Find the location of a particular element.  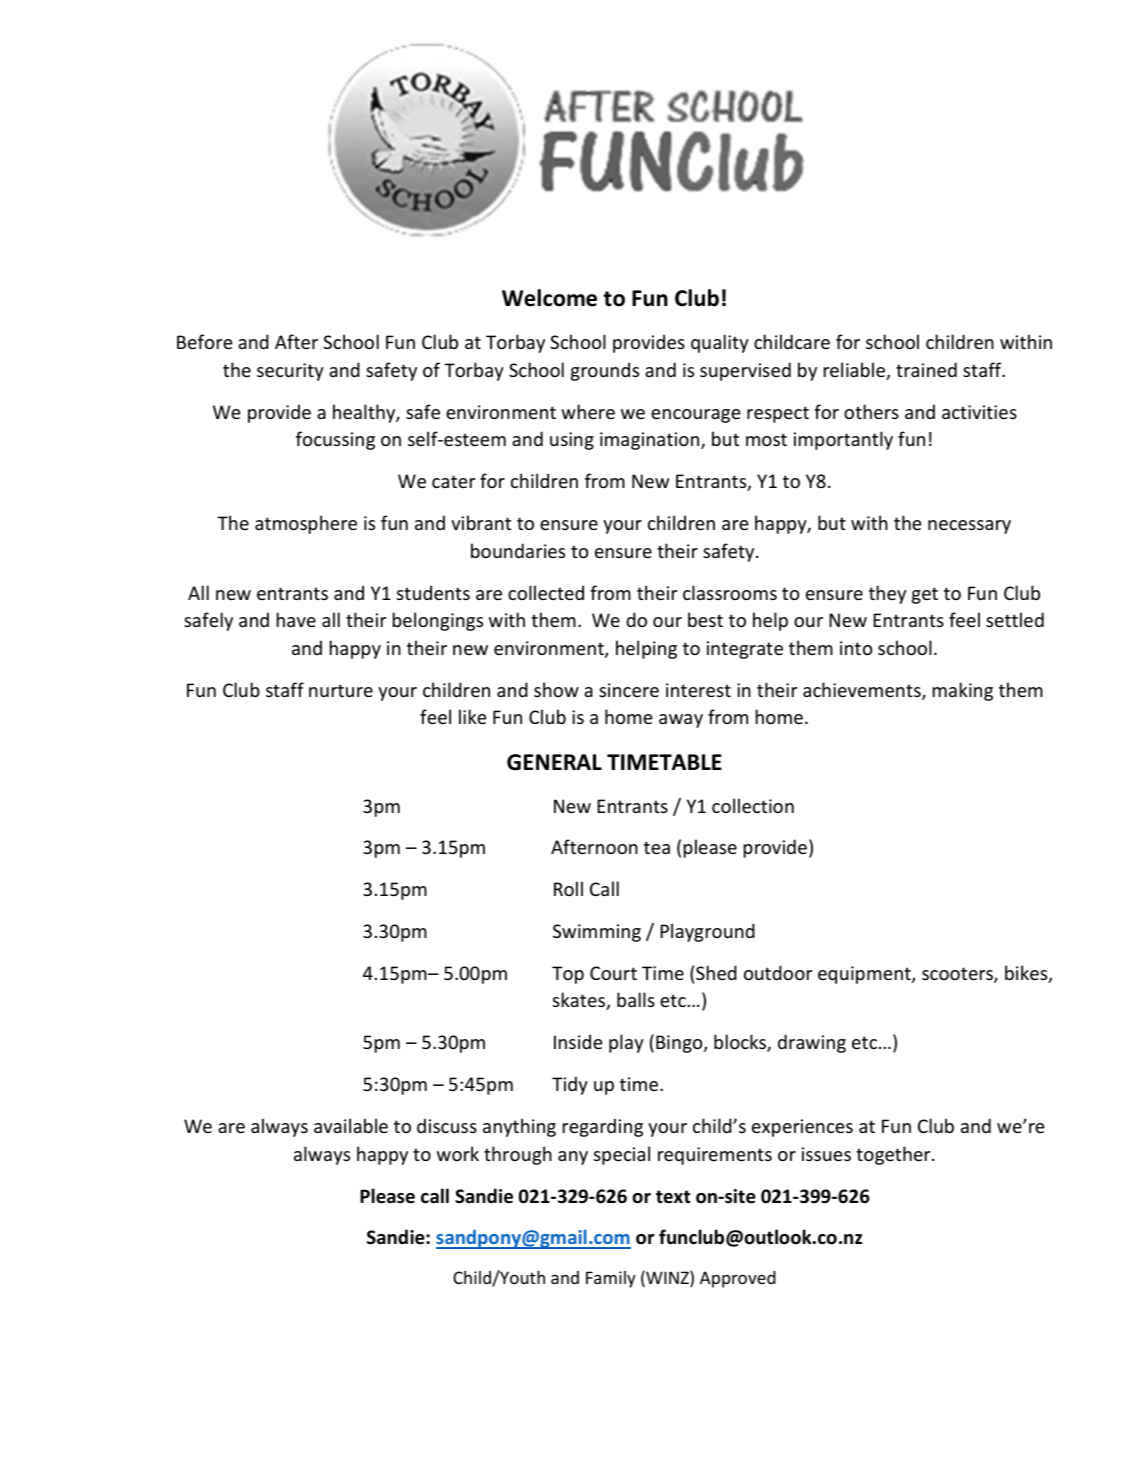

GENERAL is located at coordinates (554, 762).
